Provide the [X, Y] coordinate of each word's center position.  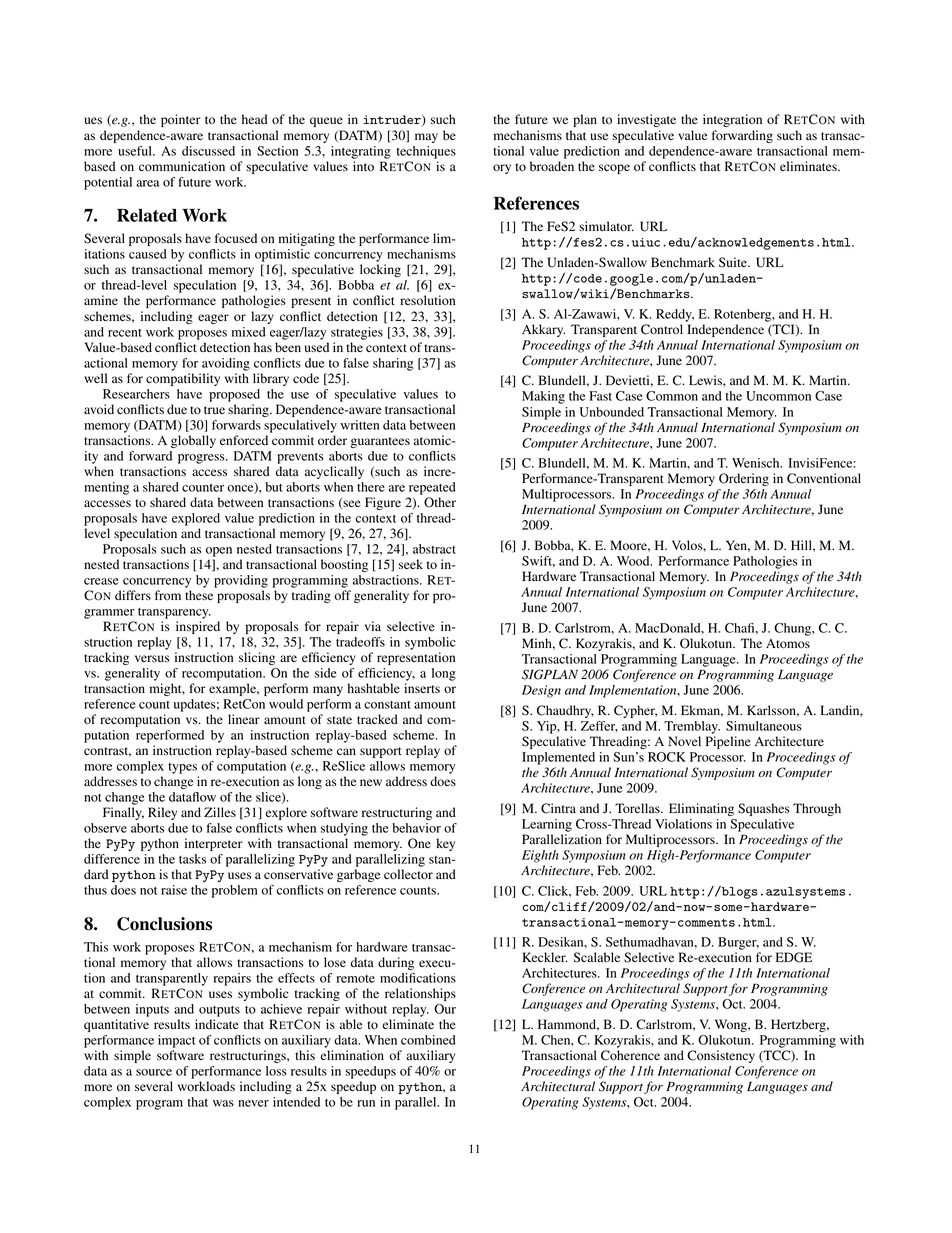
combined [428, 1040]
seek [411, 564]
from [168, 595]
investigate [646, 120]
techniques [426, 152]
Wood [634, 561]
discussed [208, 151]
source [154, 1072]
